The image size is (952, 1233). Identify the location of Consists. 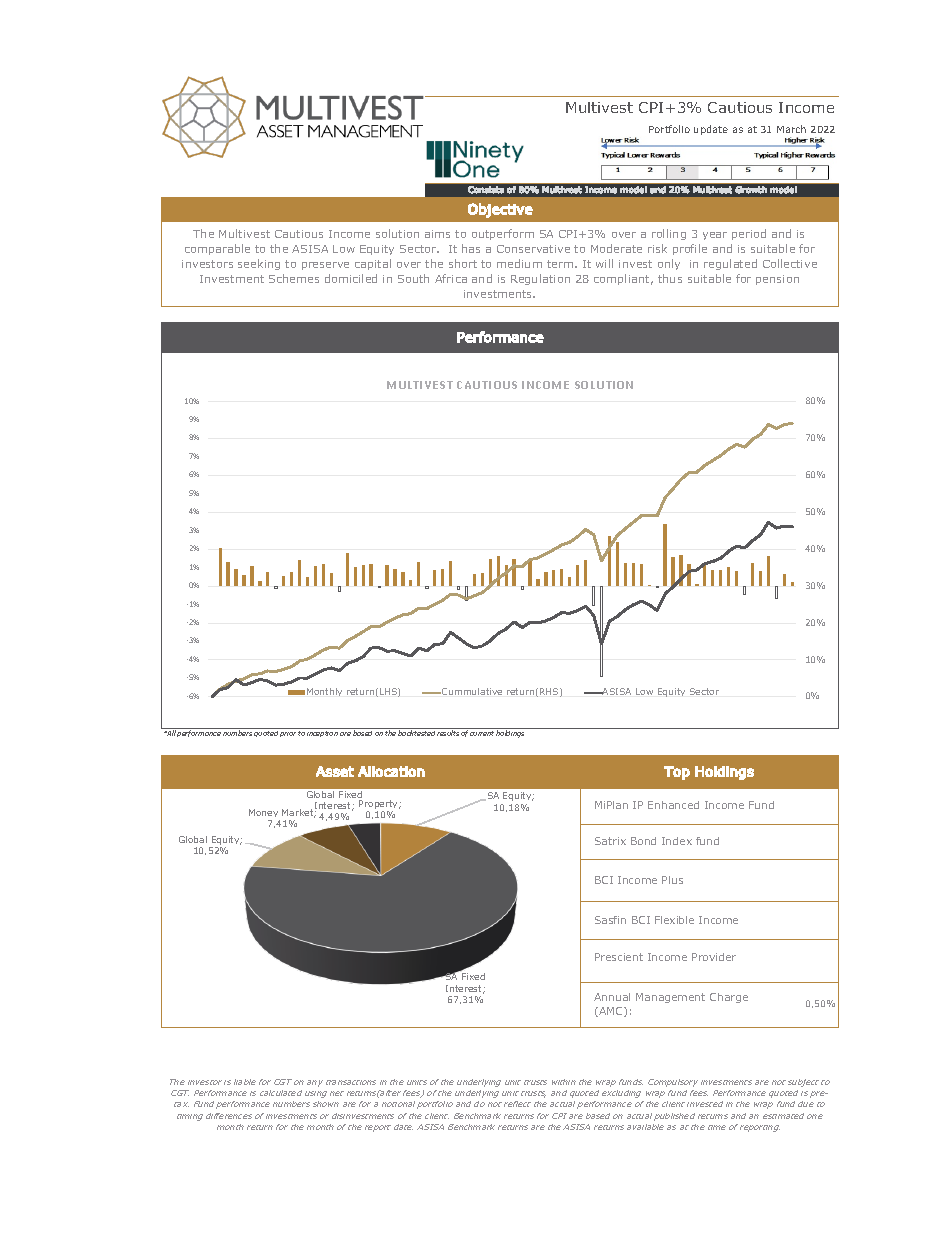
(486, 190).
